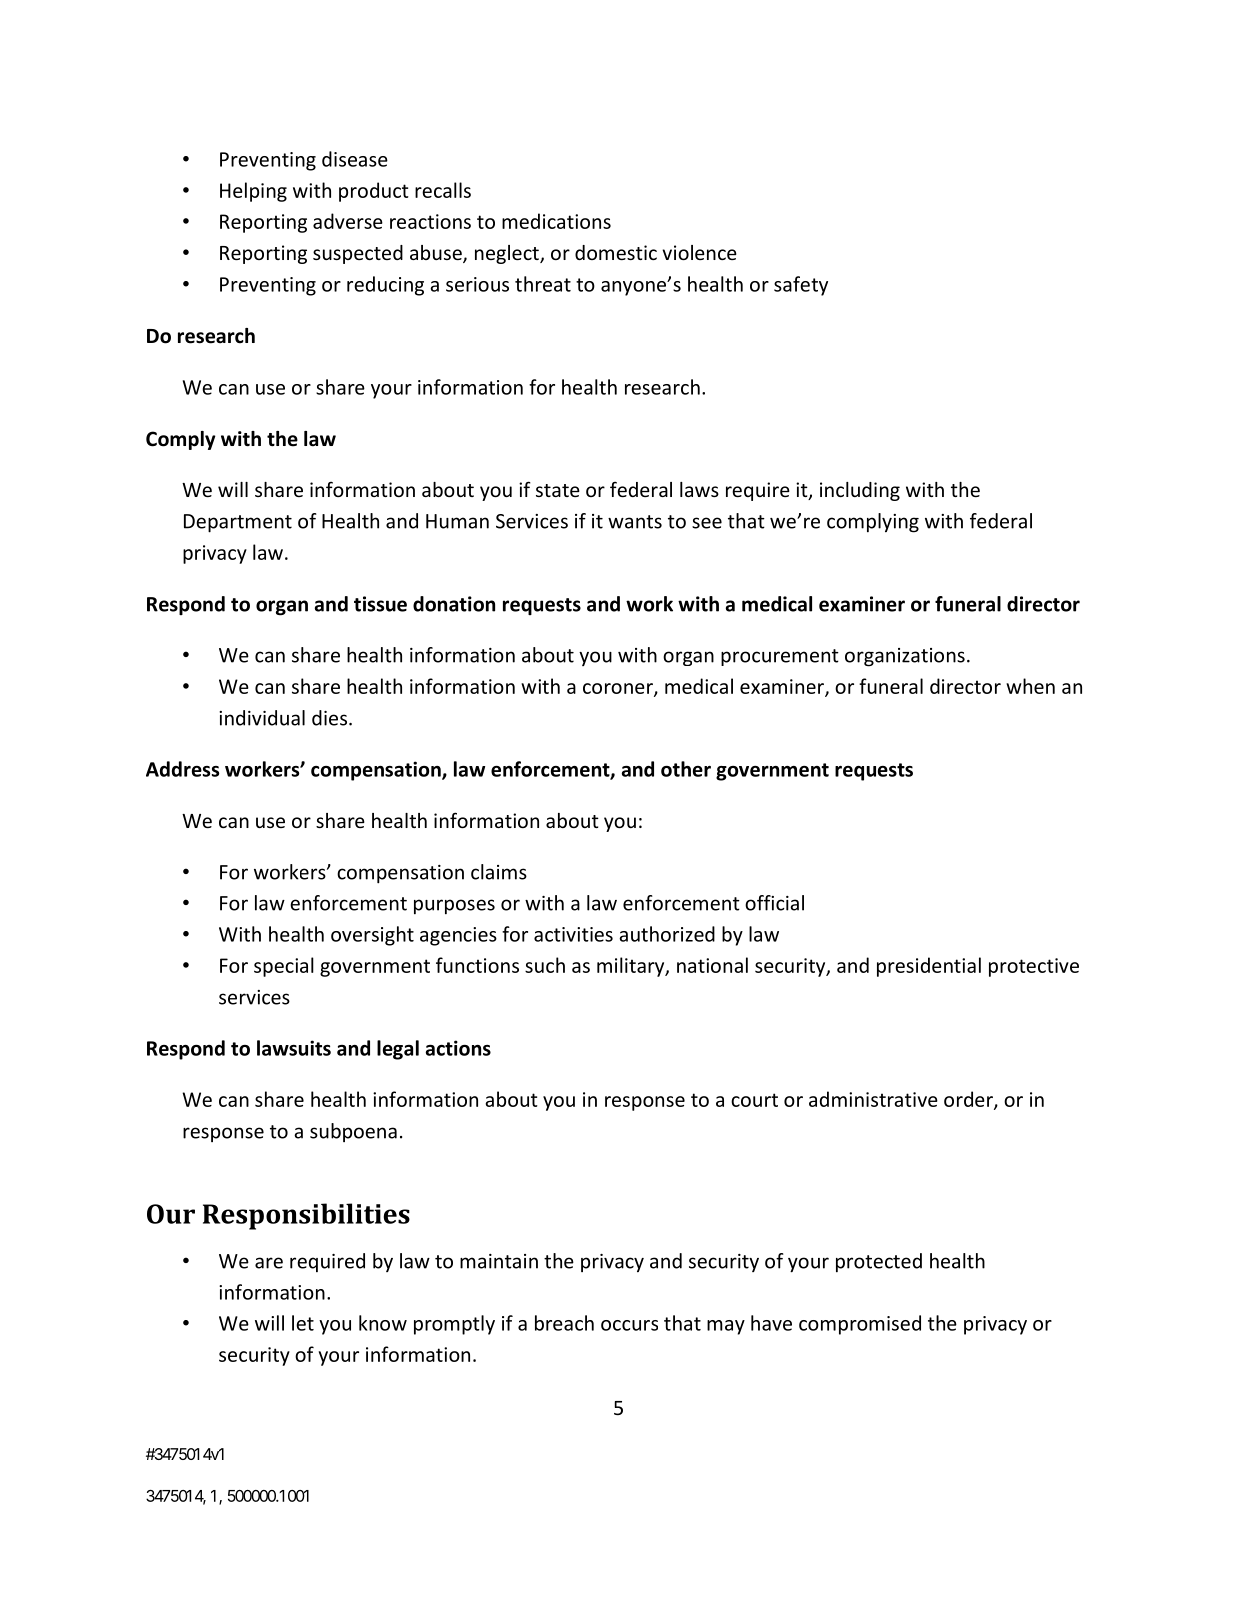  Describe the element at coordinates (629, 1325) in the image. I see `occurs` at that location.
